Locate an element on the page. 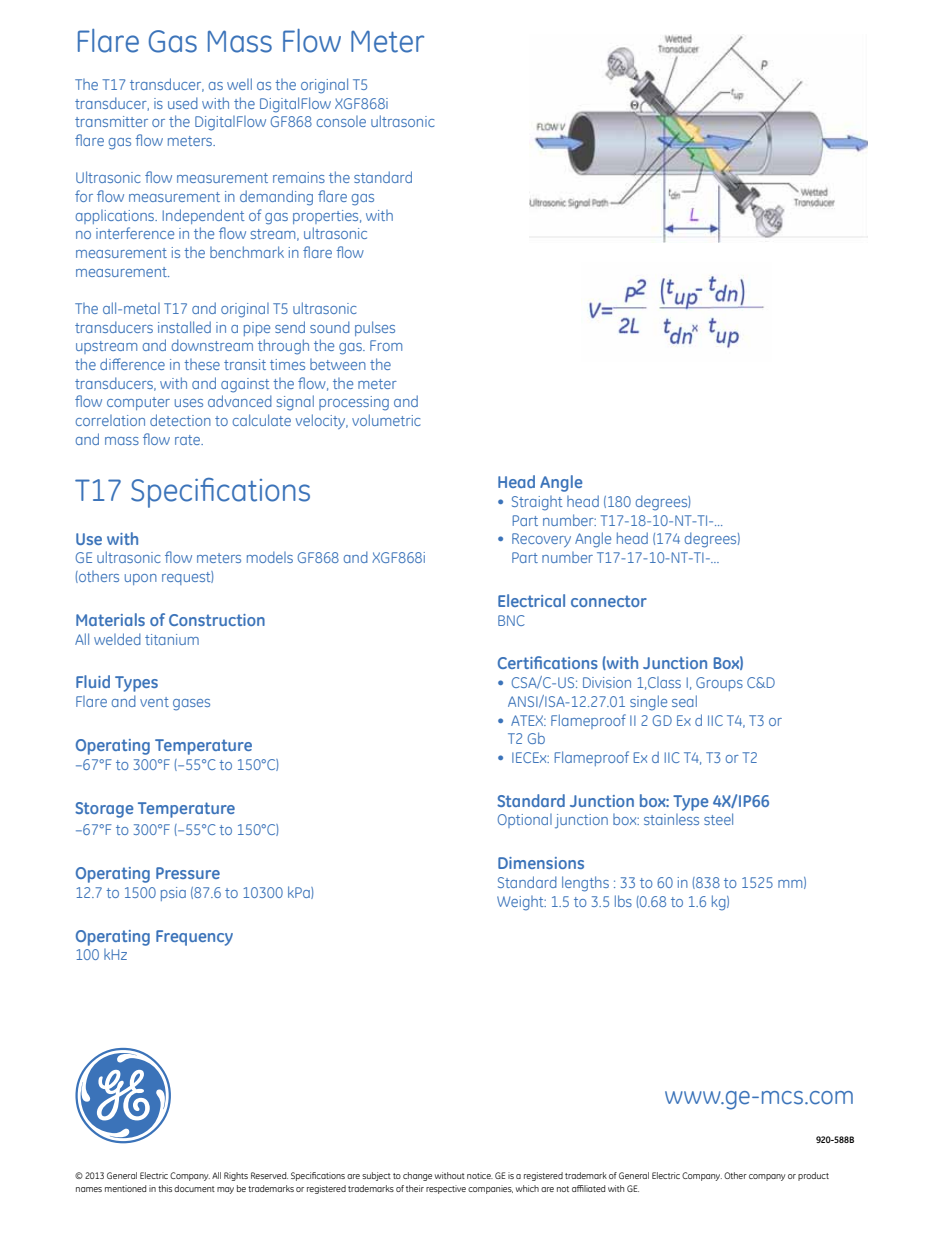  titanium is located at coordinates (172, 639).
